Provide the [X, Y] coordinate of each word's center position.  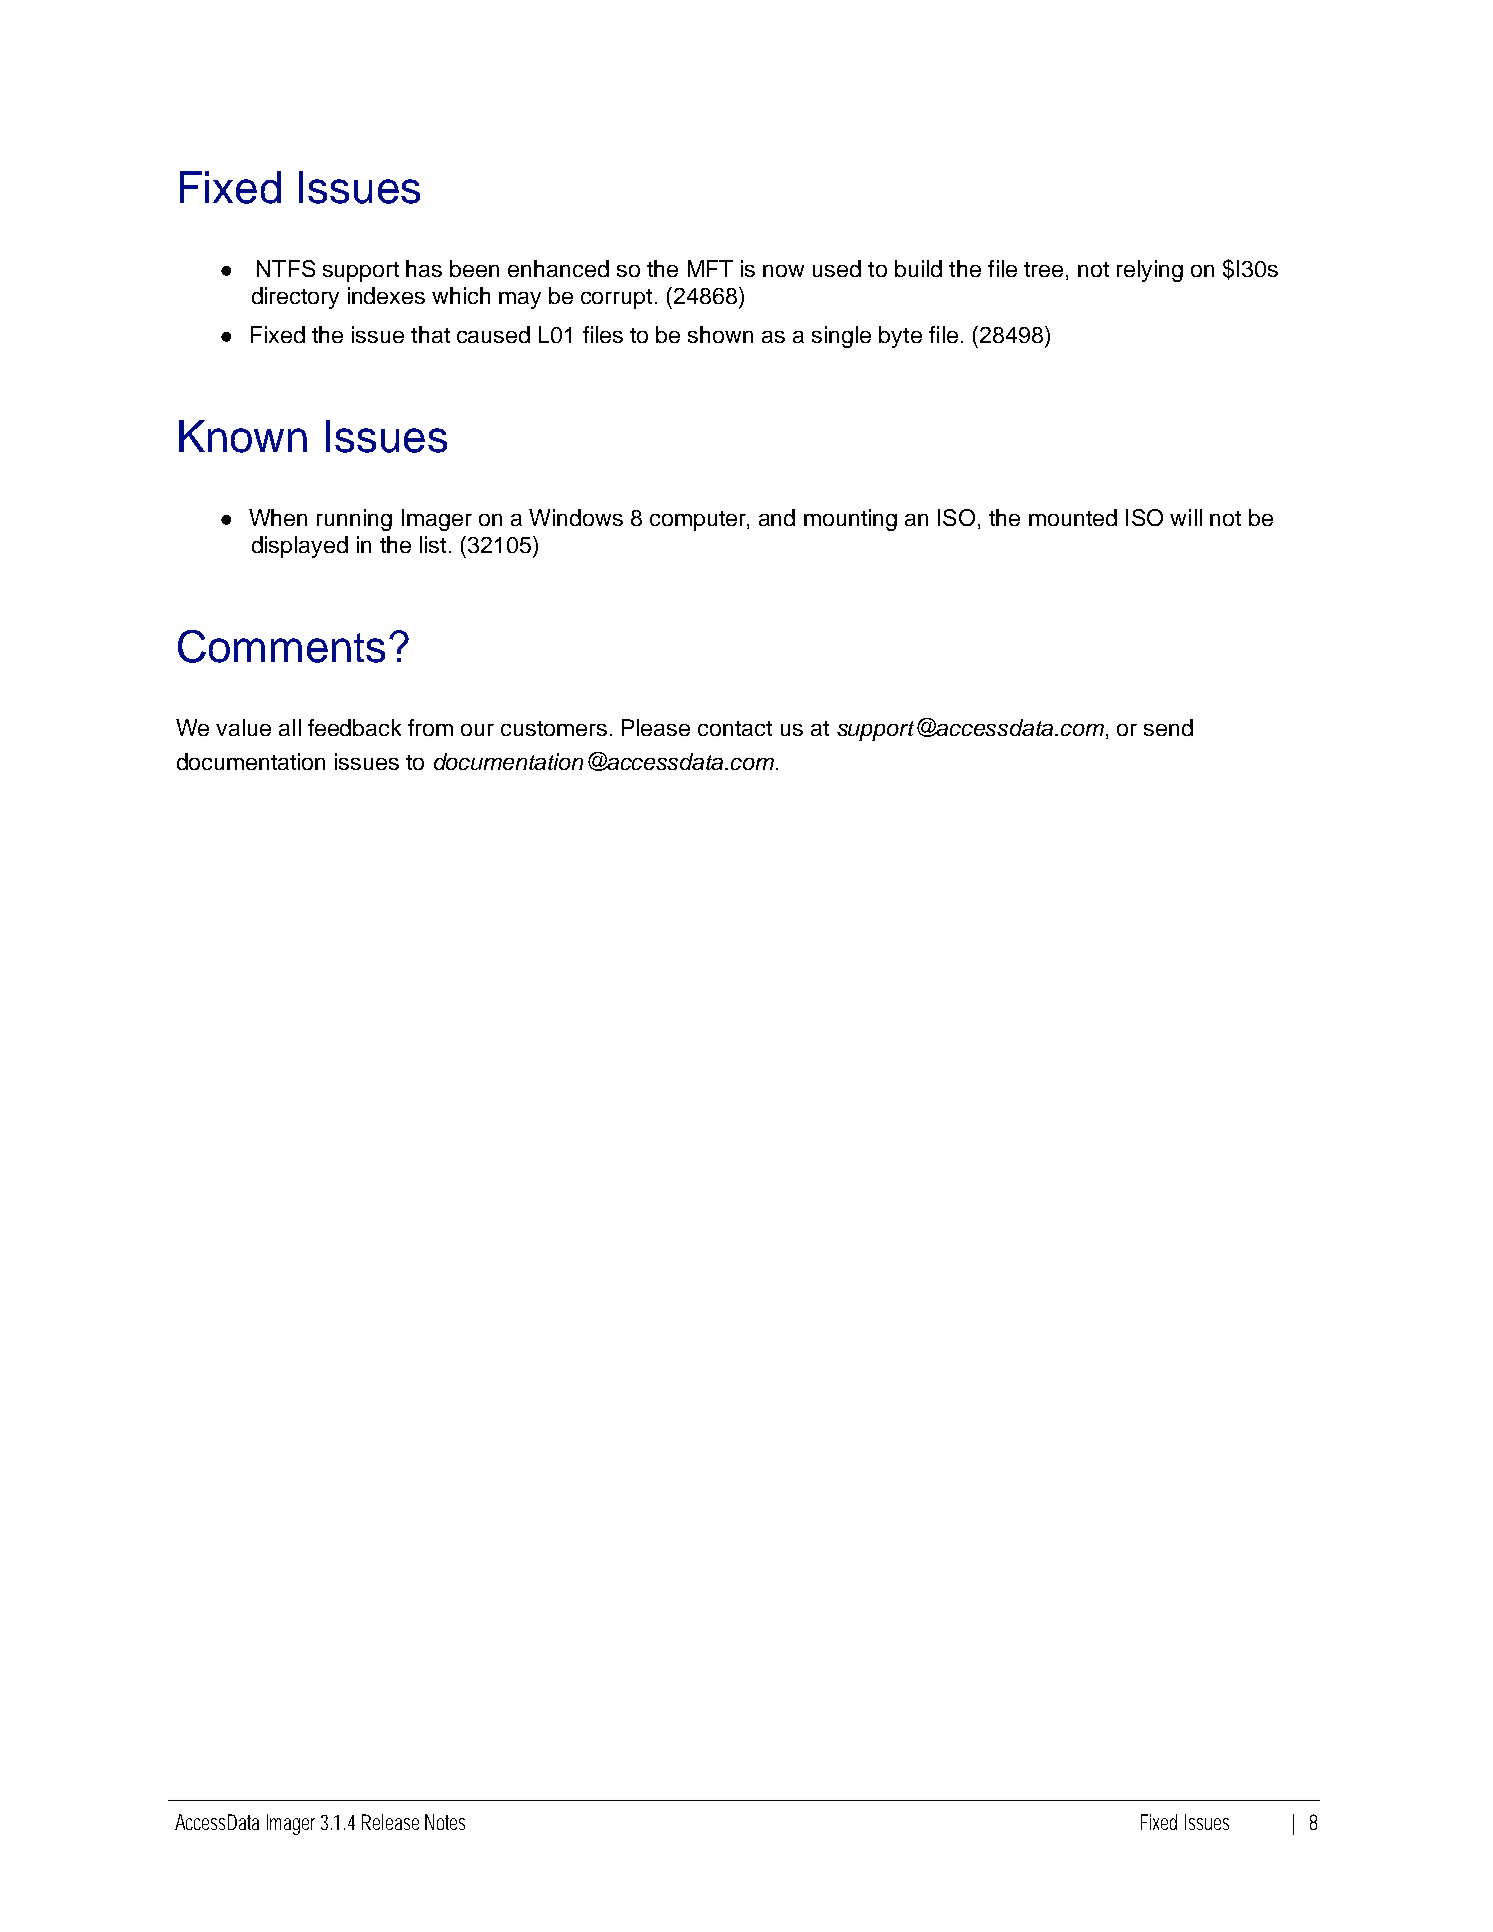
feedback [354, 727]
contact [735, 728]
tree [1043, 269]
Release [390, 1822]
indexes [386, 295]
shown [720, 334]
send [1168, 727]
